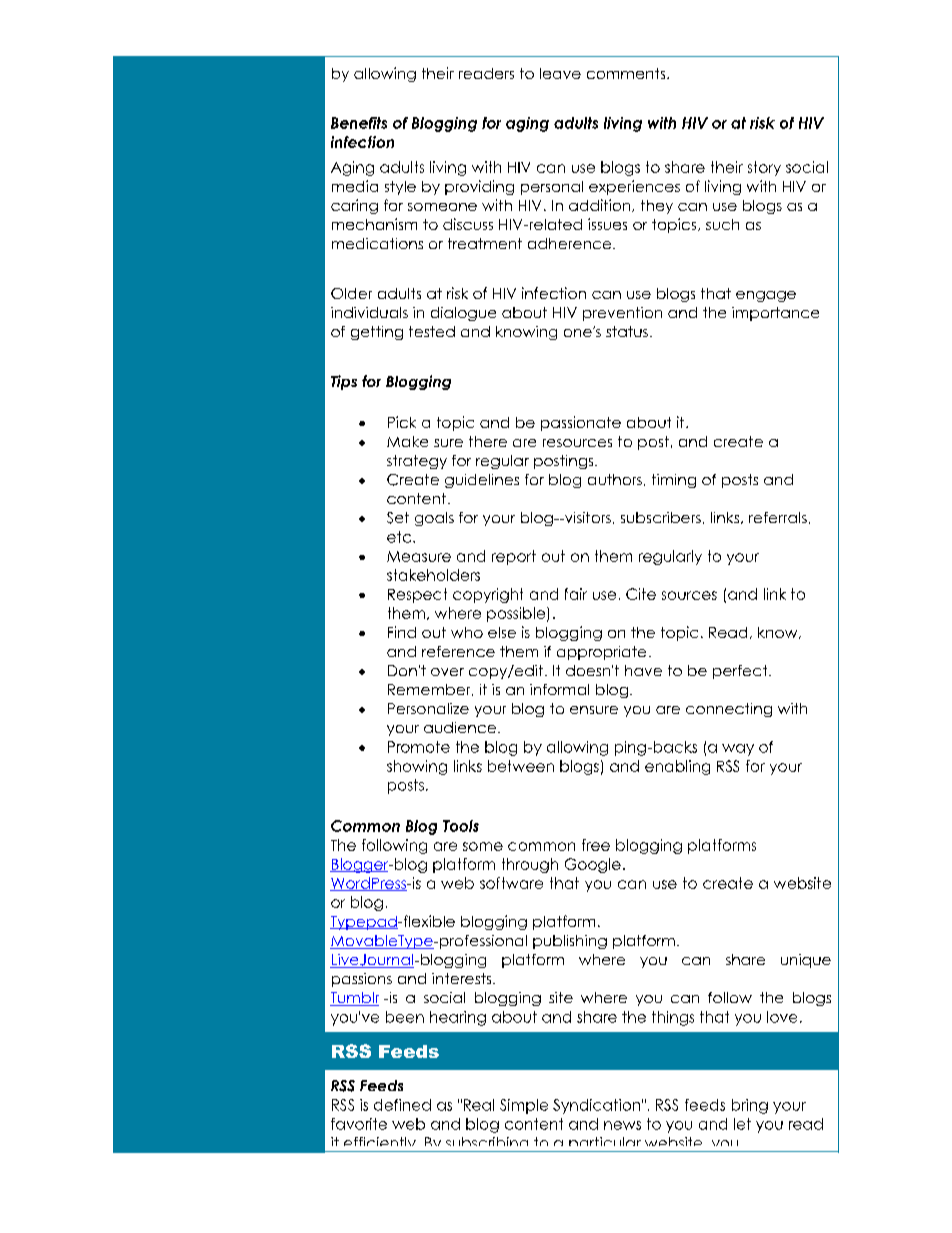  Describe the element at coordinates (741, 672) in the image. I see `perfect` at that location.
